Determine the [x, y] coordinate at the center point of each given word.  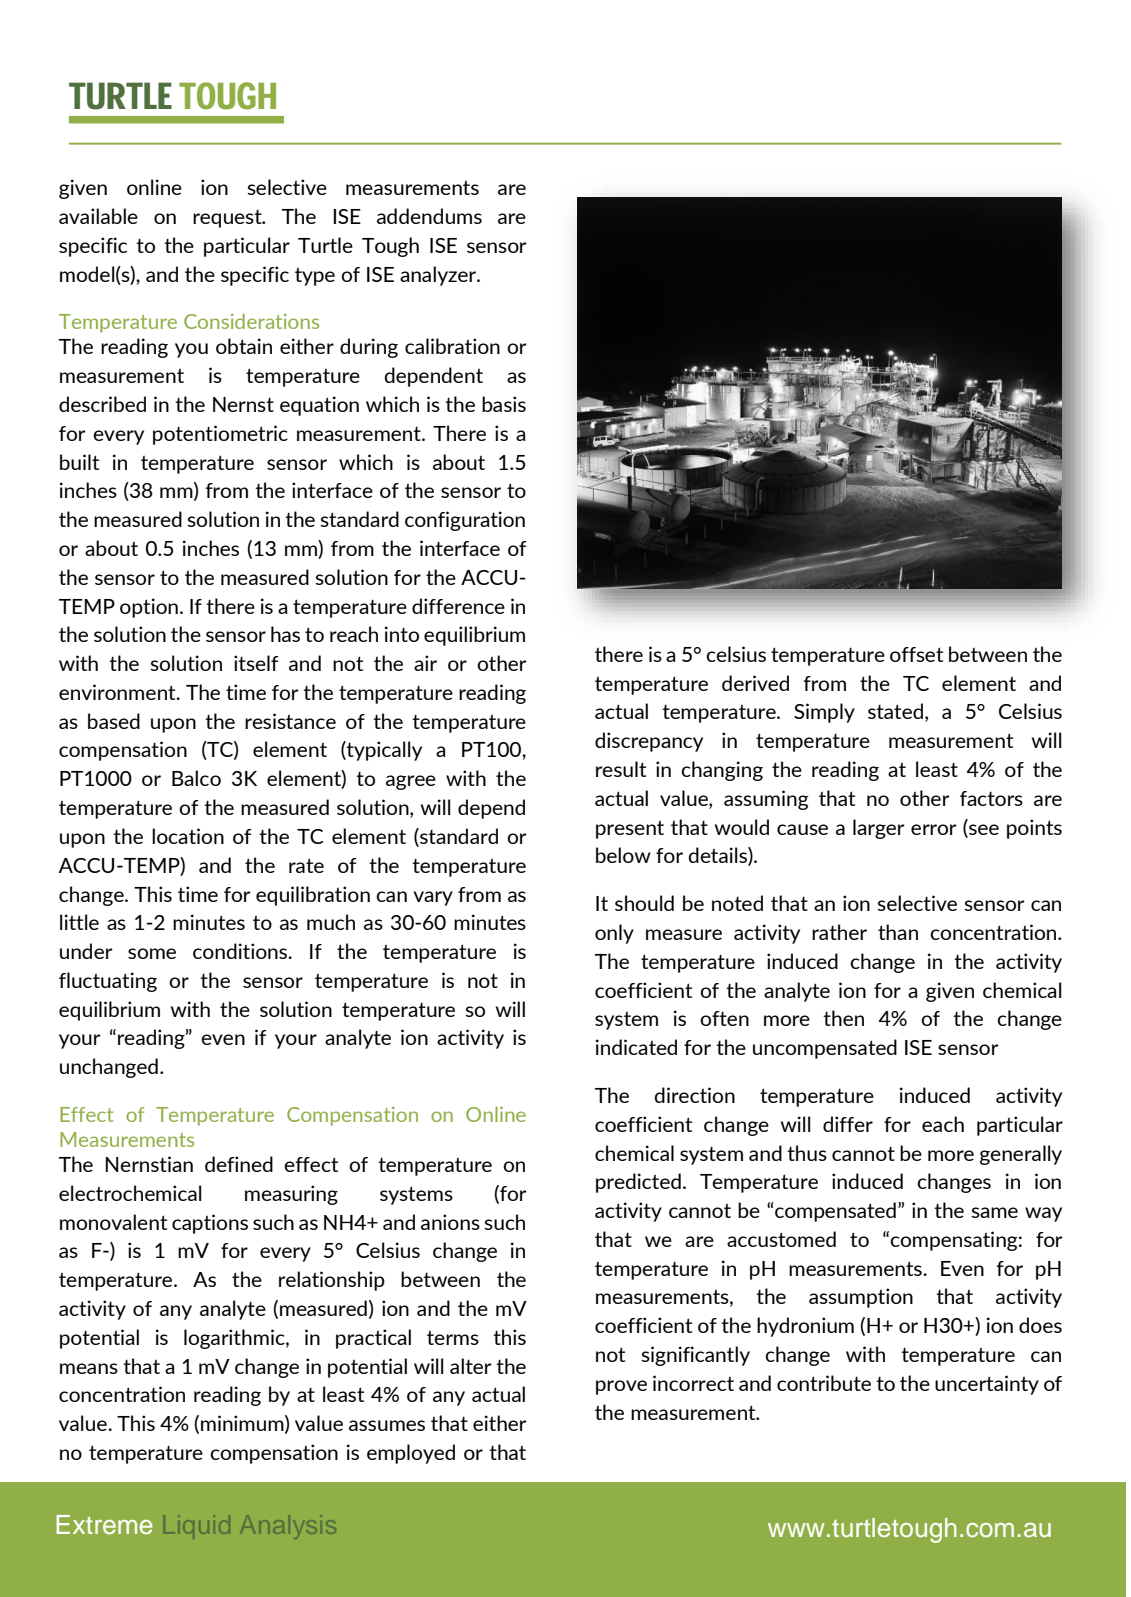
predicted [638, 1183]
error [933, 829]
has [285, 634]
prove [621, 1387]
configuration [465, 521]
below [623, 855]
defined [239, 1164]
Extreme [104, 1525]
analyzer [439, 276]
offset [916, 654]
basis [504, 404]
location [188, 836]
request [228, 218]
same [994, 1212]
